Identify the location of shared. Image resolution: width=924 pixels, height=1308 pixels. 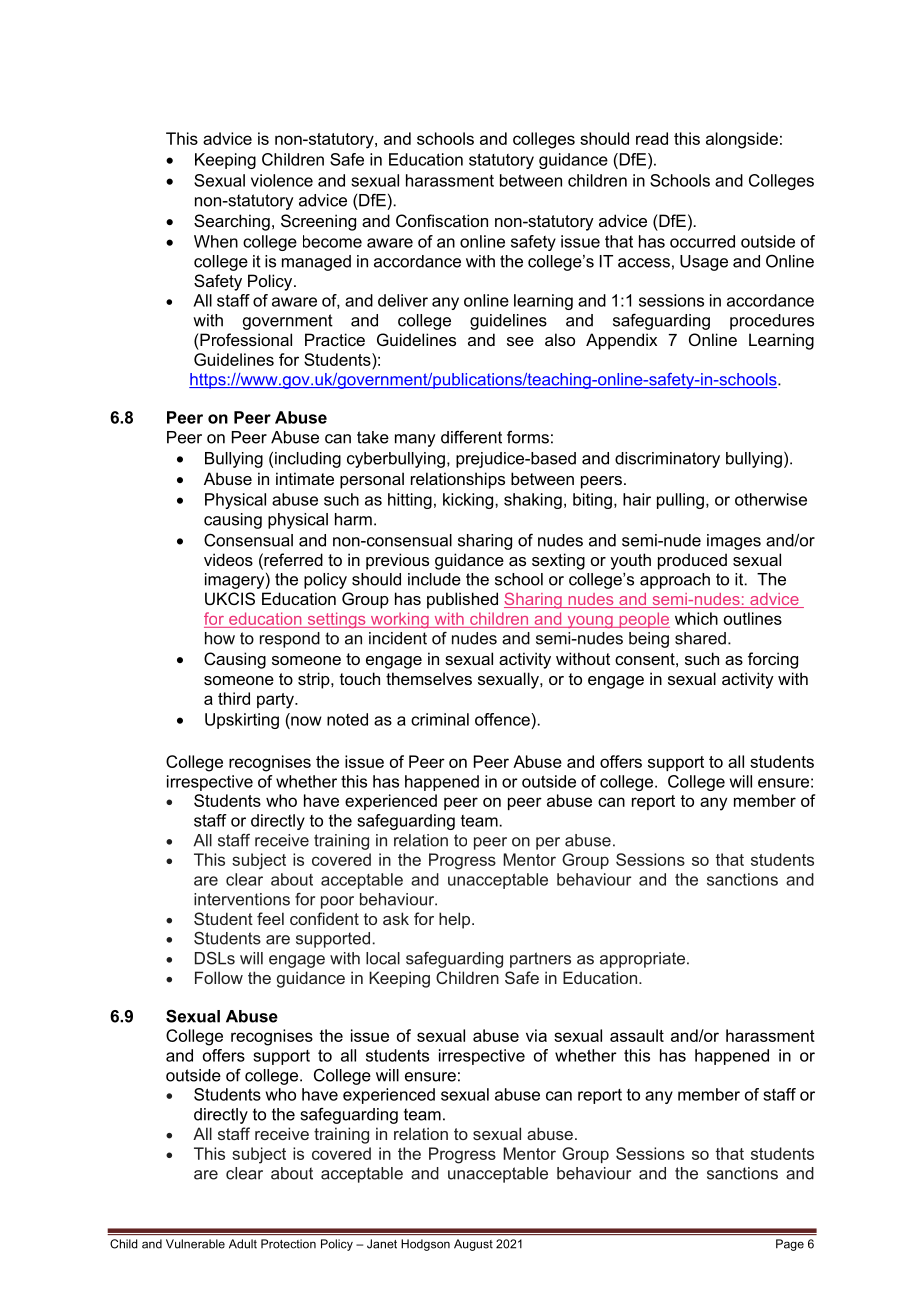
(700, 638).
